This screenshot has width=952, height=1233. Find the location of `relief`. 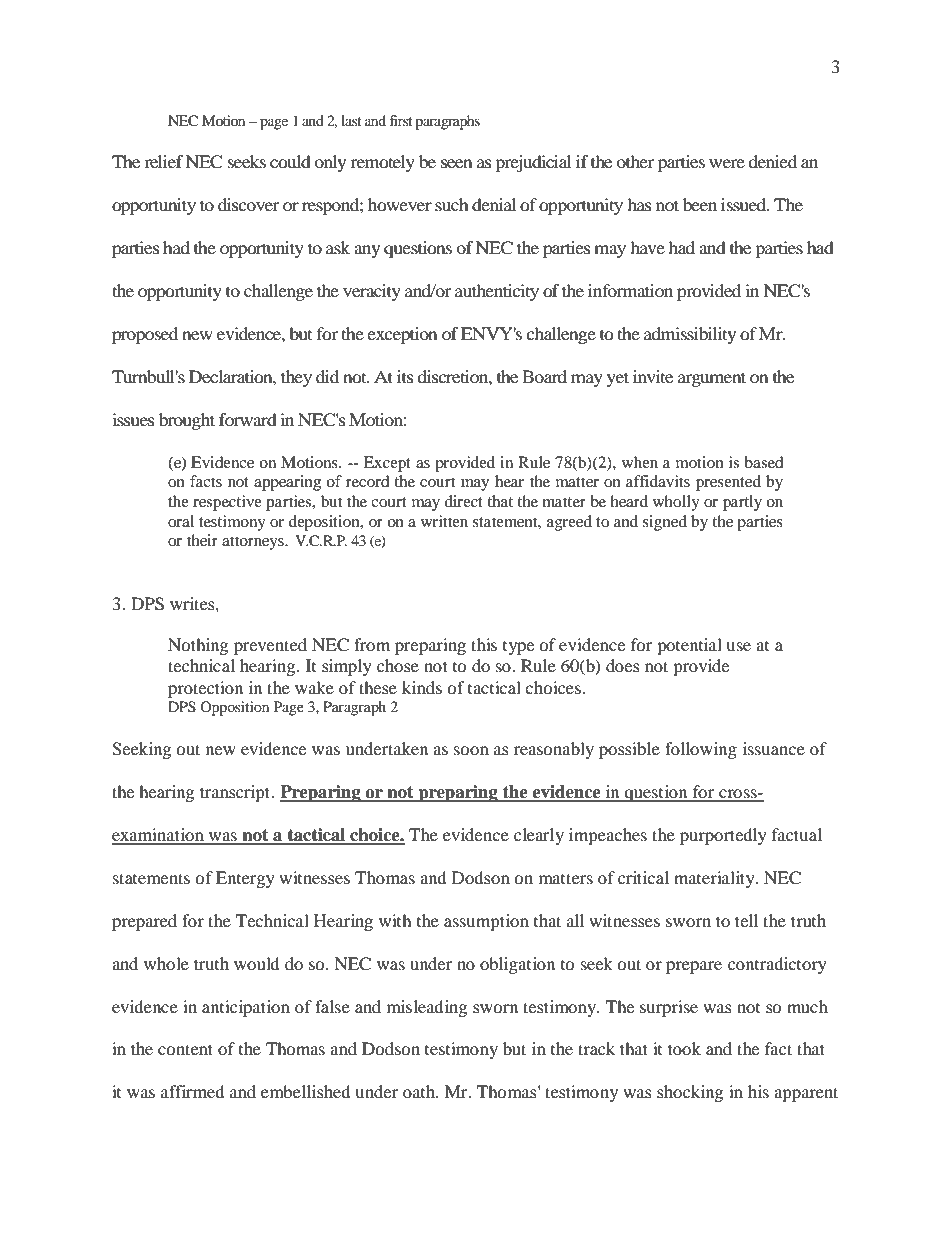

relief is located at coordinates (164, 161).
